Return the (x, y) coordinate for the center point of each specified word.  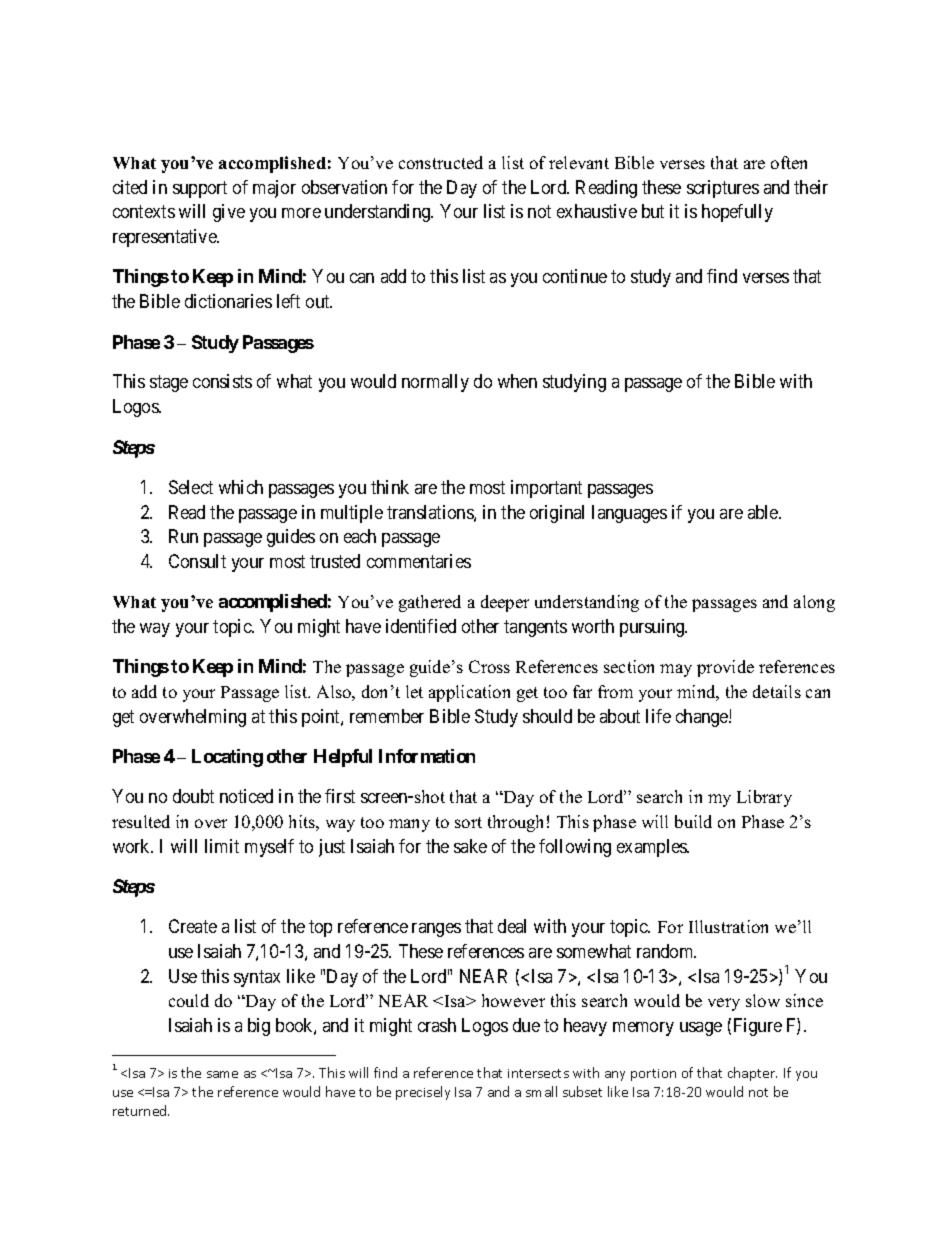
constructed (441, 162)
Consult (197, 561)
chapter (752, 1074)
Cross (489, 666)
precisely (423, 1093)
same (222, 1074)
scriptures (723, 189)
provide (725, 668)
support (200, 189)
